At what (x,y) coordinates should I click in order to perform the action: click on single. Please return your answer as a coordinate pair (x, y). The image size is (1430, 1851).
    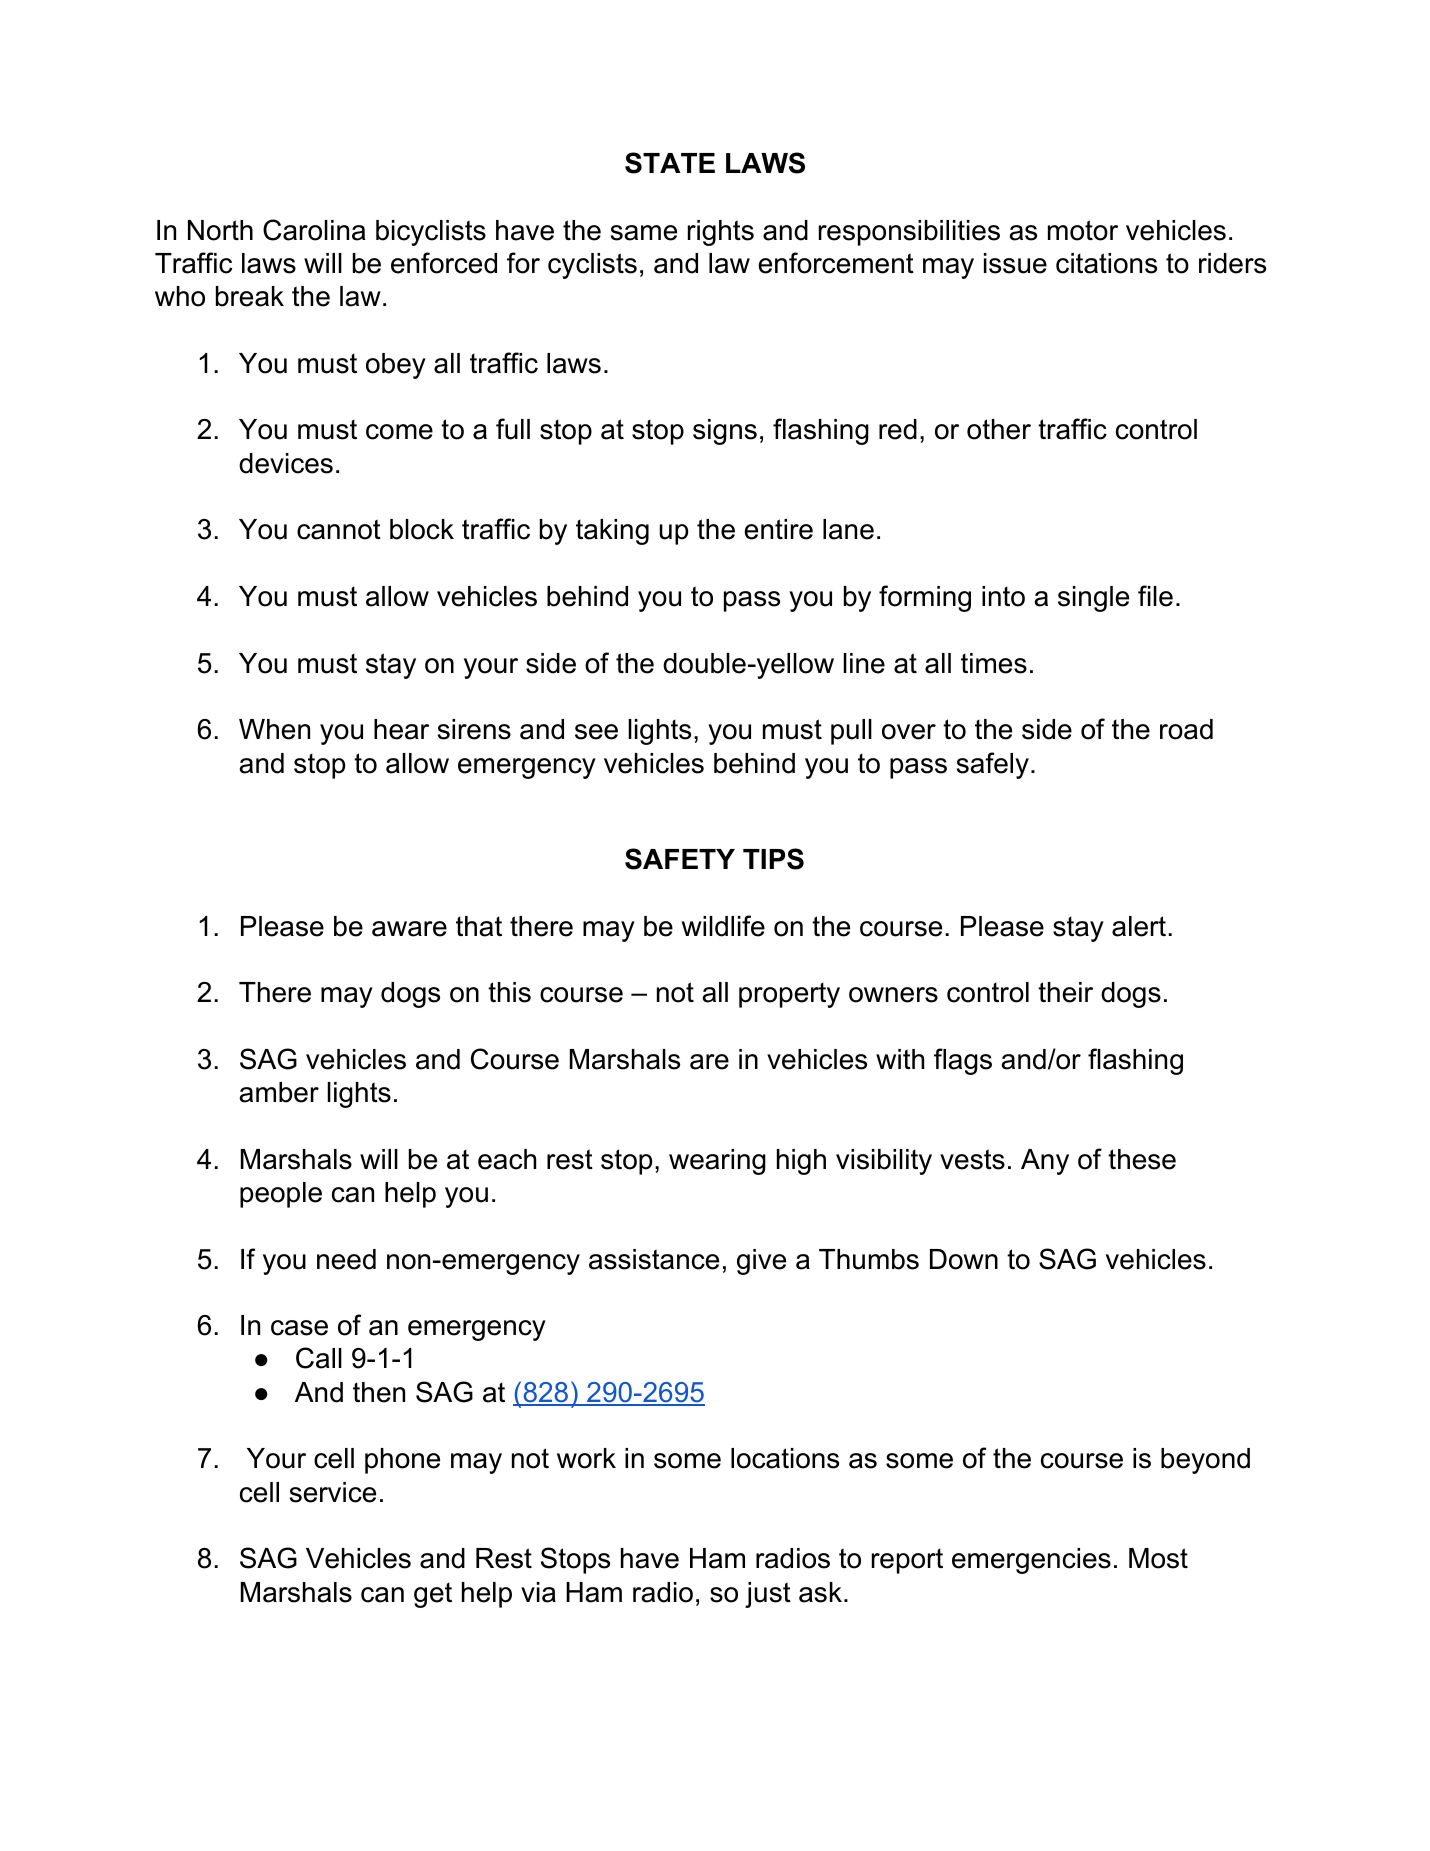
    Looking at the image, I should click on (1093, 599).
